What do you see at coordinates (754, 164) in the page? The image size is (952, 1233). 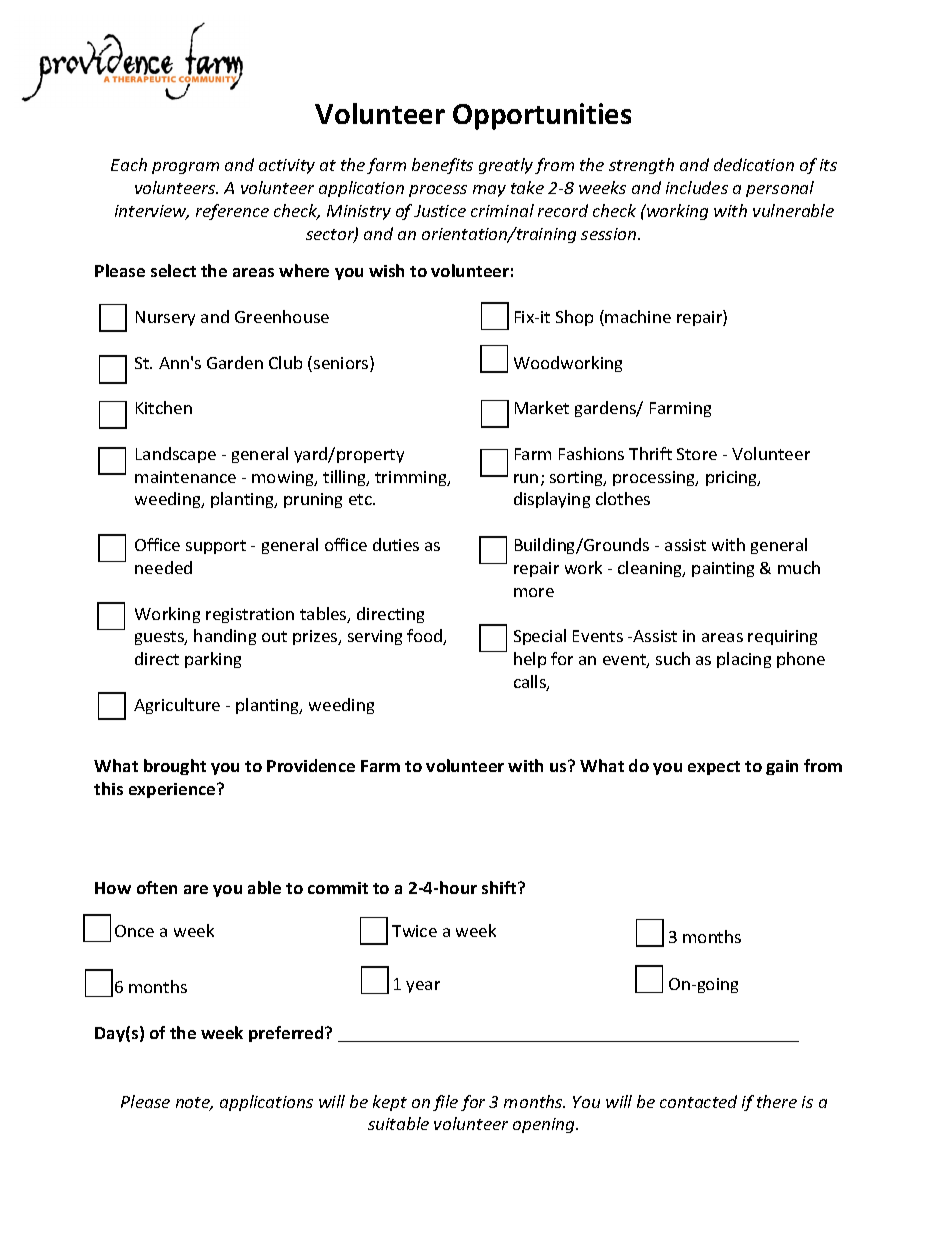 I see `dedication` at bounding box center [754, 164].
